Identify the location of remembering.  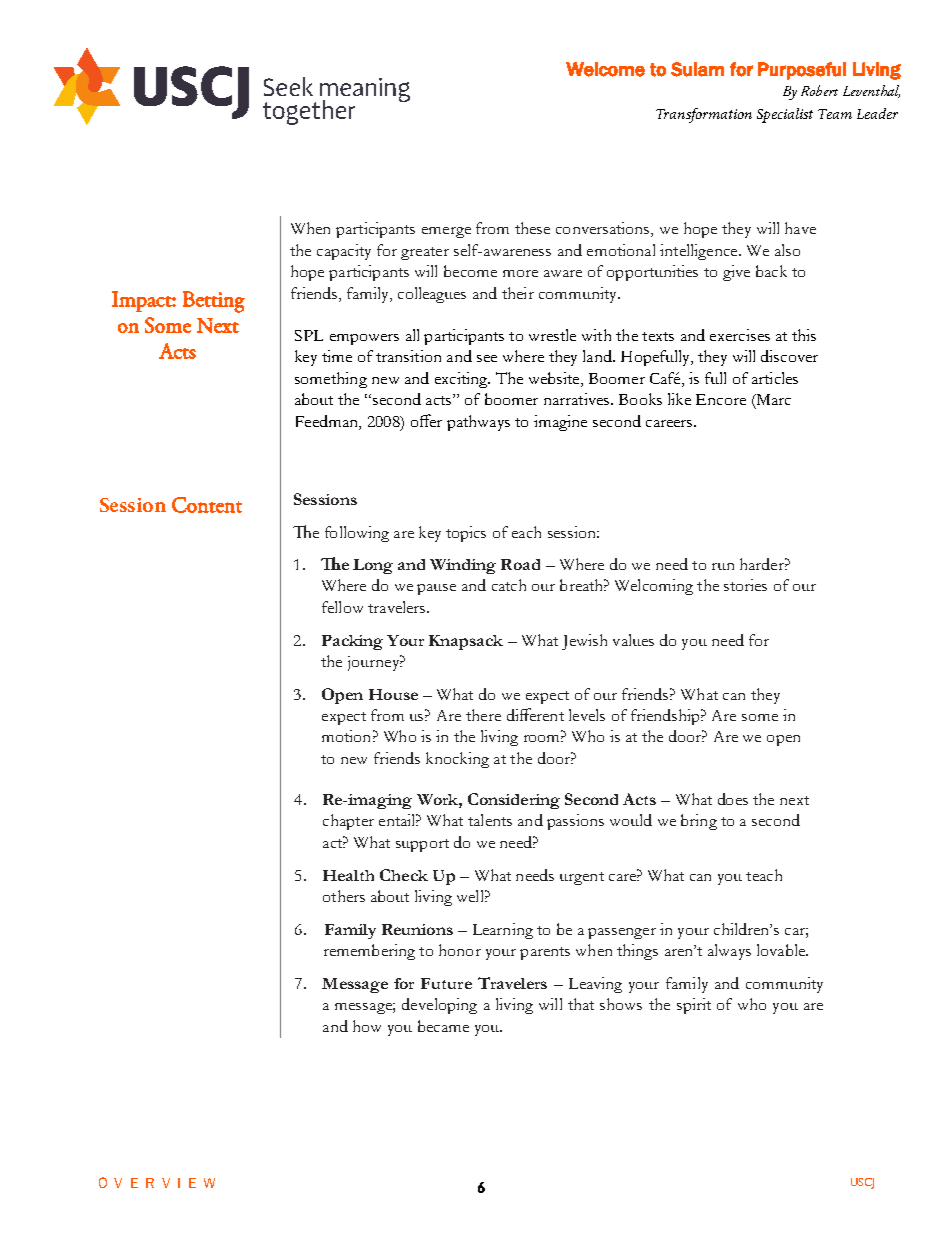
(369, 952).
